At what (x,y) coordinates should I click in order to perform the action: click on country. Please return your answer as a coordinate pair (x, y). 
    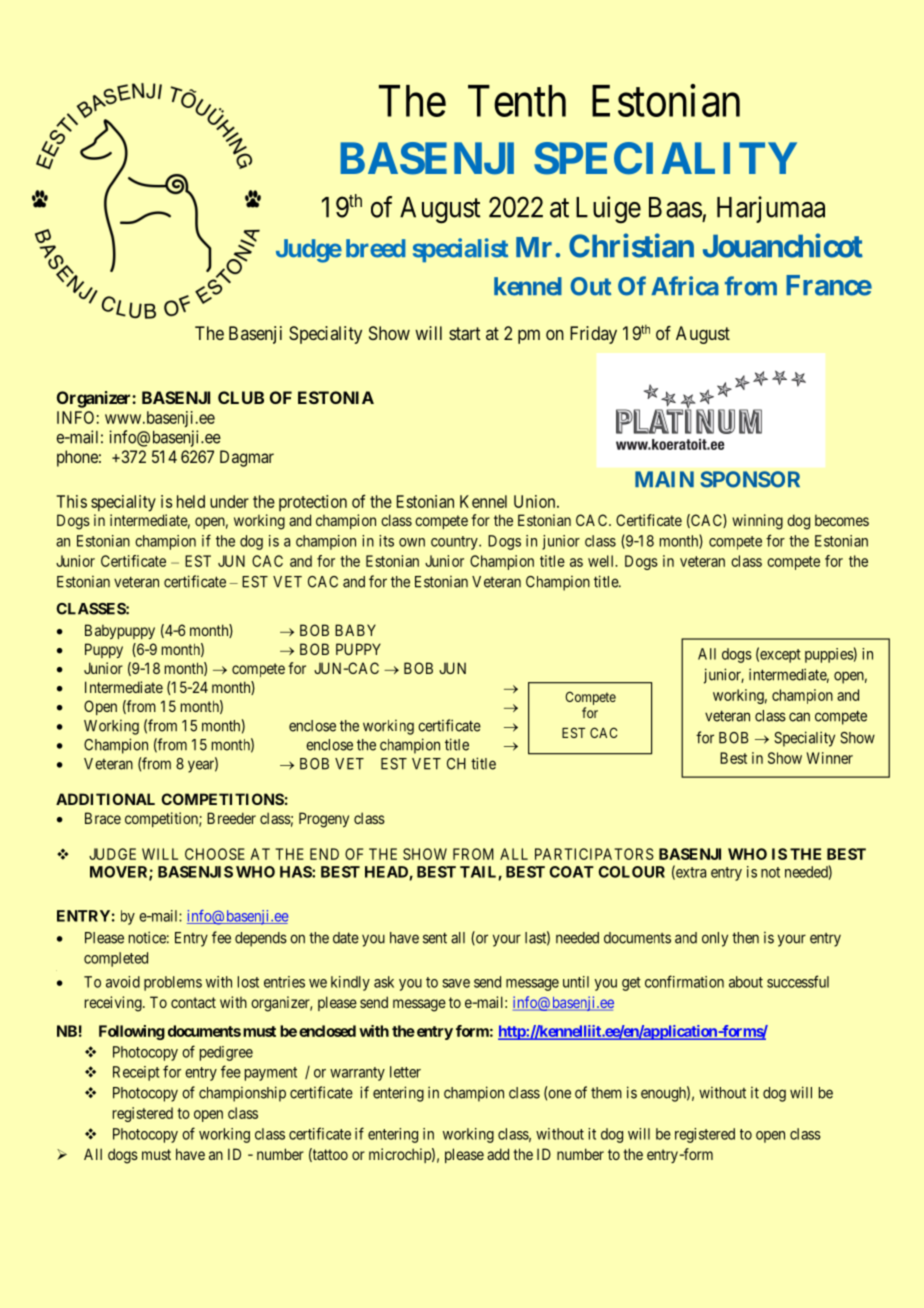
    Looking at the image, I should click on (455, 543).
